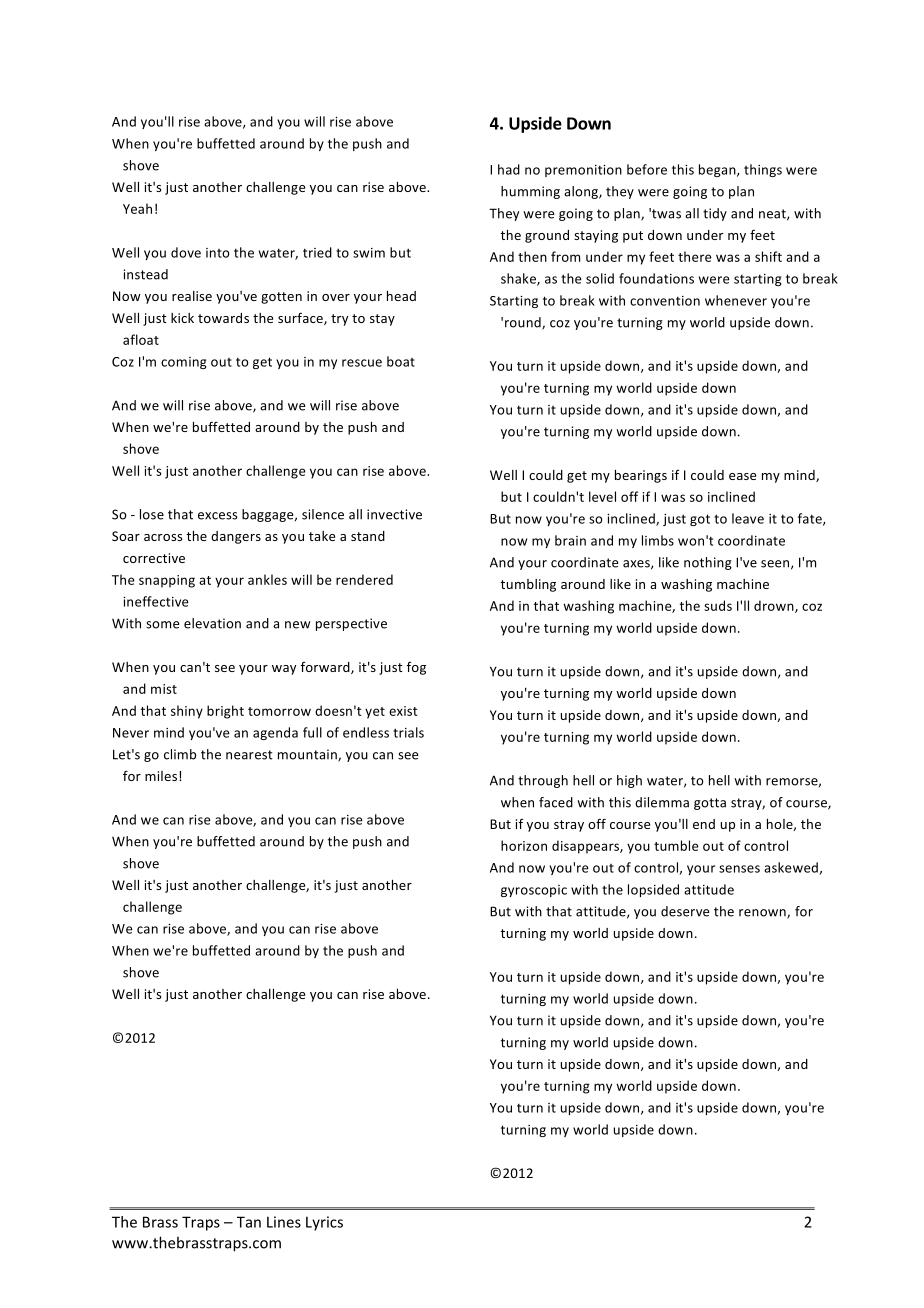  What do you see at coordinates (217, 253) in the document?
I see `into` at bounding box center [217, 253].
